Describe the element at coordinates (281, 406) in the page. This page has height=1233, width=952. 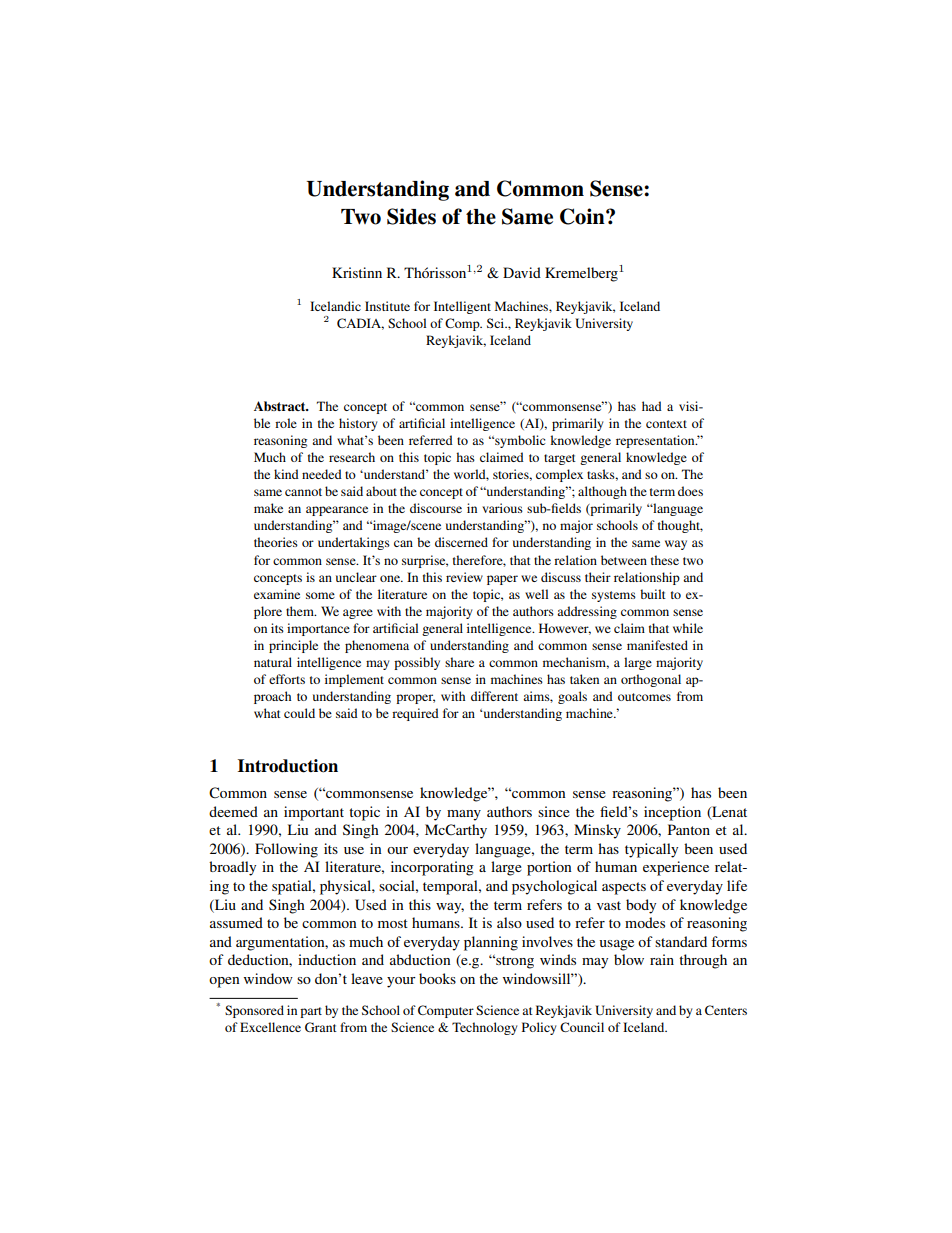
I see `Abstract` at that location.
